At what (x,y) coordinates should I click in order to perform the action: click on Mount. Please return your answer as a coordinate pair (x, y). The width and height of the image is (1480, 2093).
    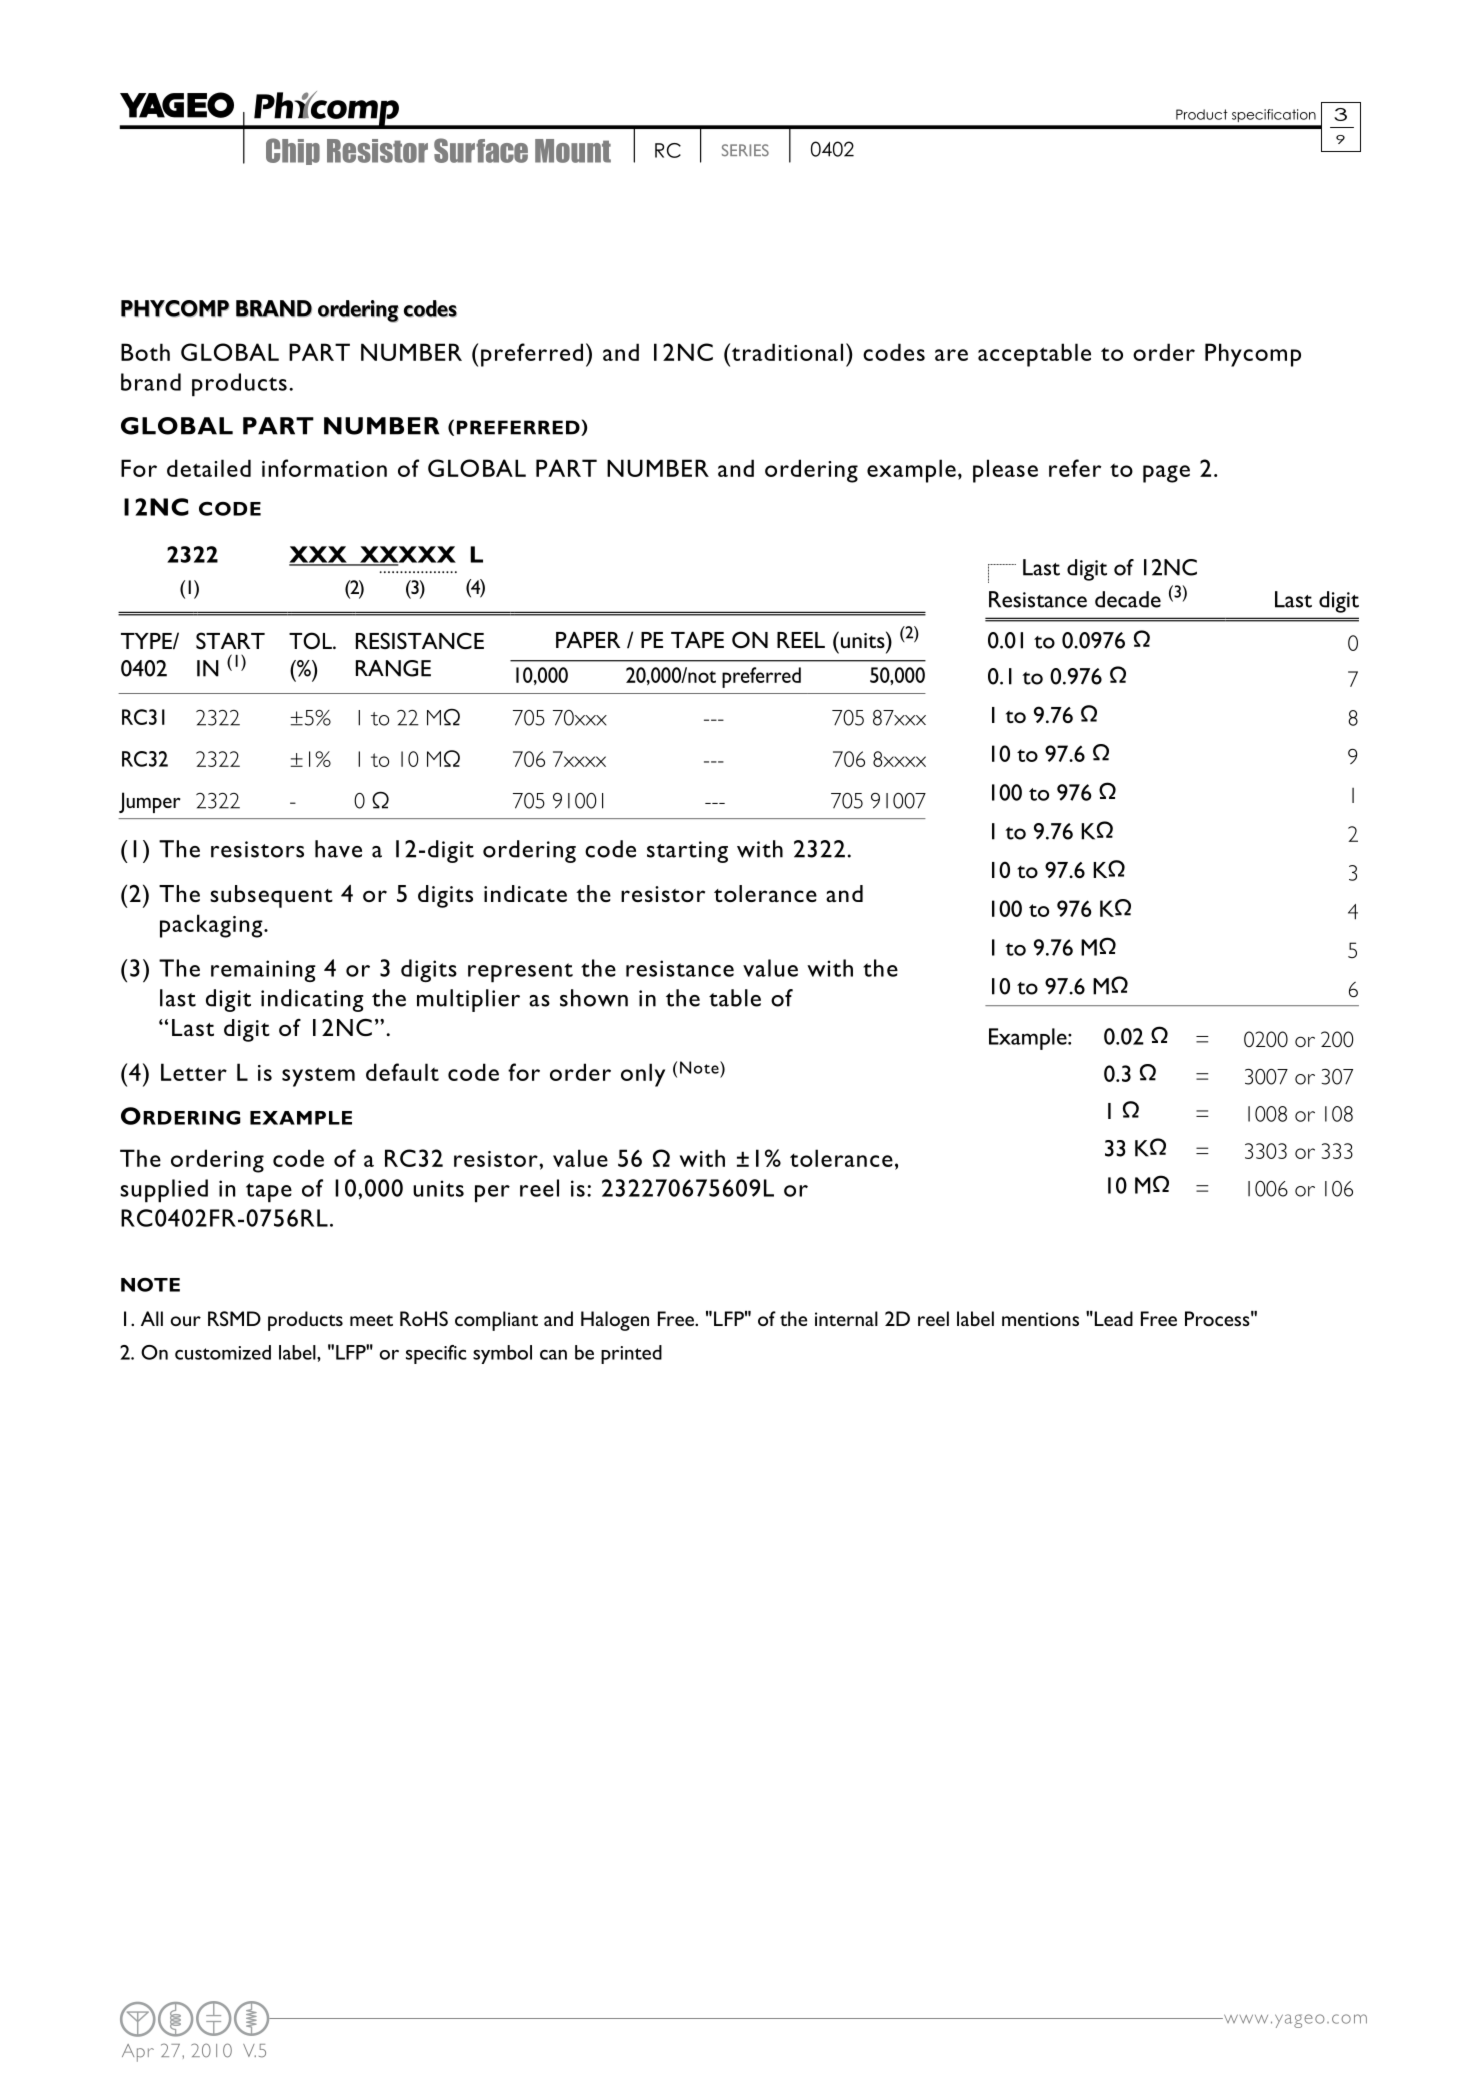
    Looking at the image, I should click on (573, 151).
